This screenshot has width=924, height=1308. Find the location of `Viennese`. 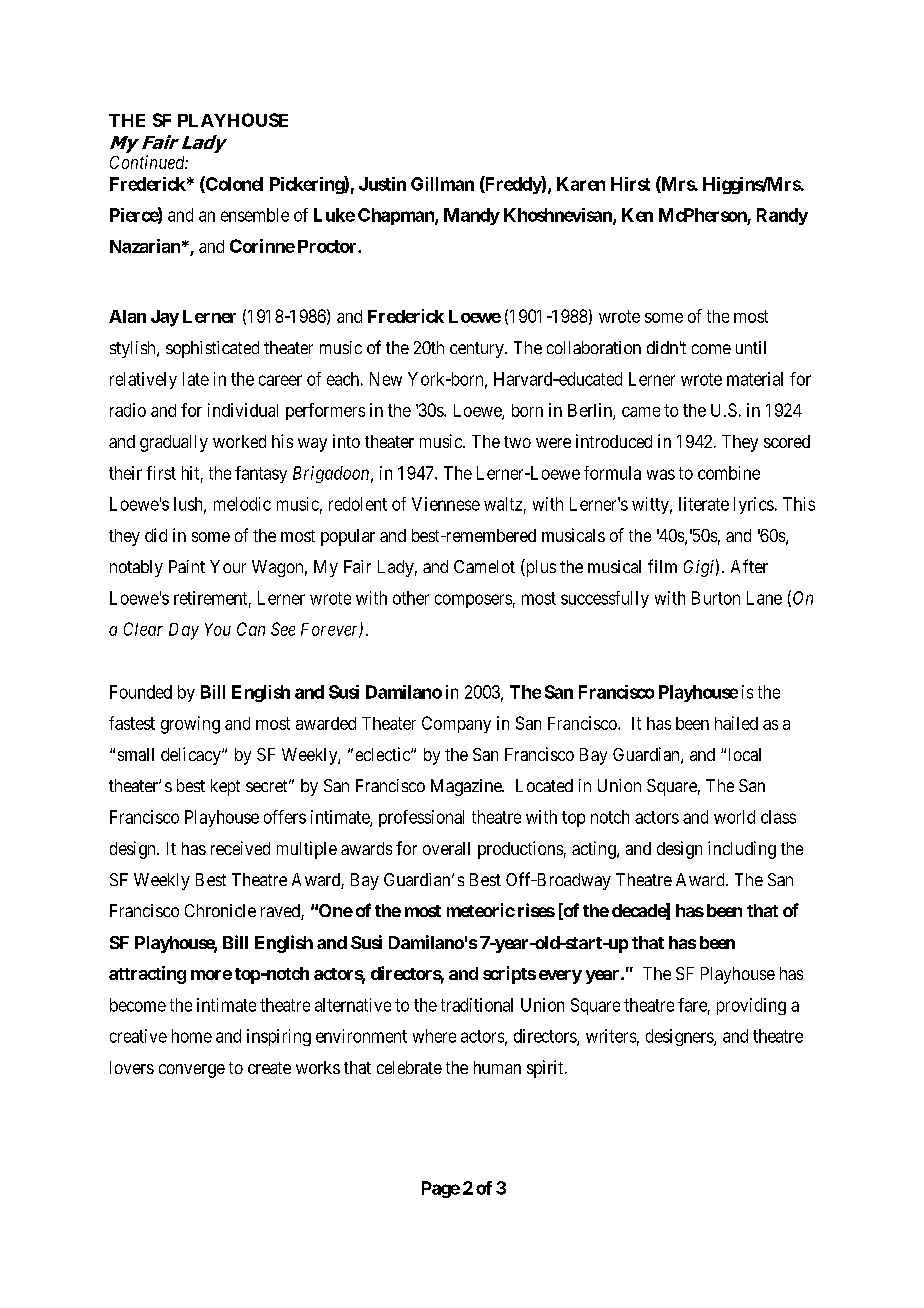

Viennese is located at coordinates (446, 504).
